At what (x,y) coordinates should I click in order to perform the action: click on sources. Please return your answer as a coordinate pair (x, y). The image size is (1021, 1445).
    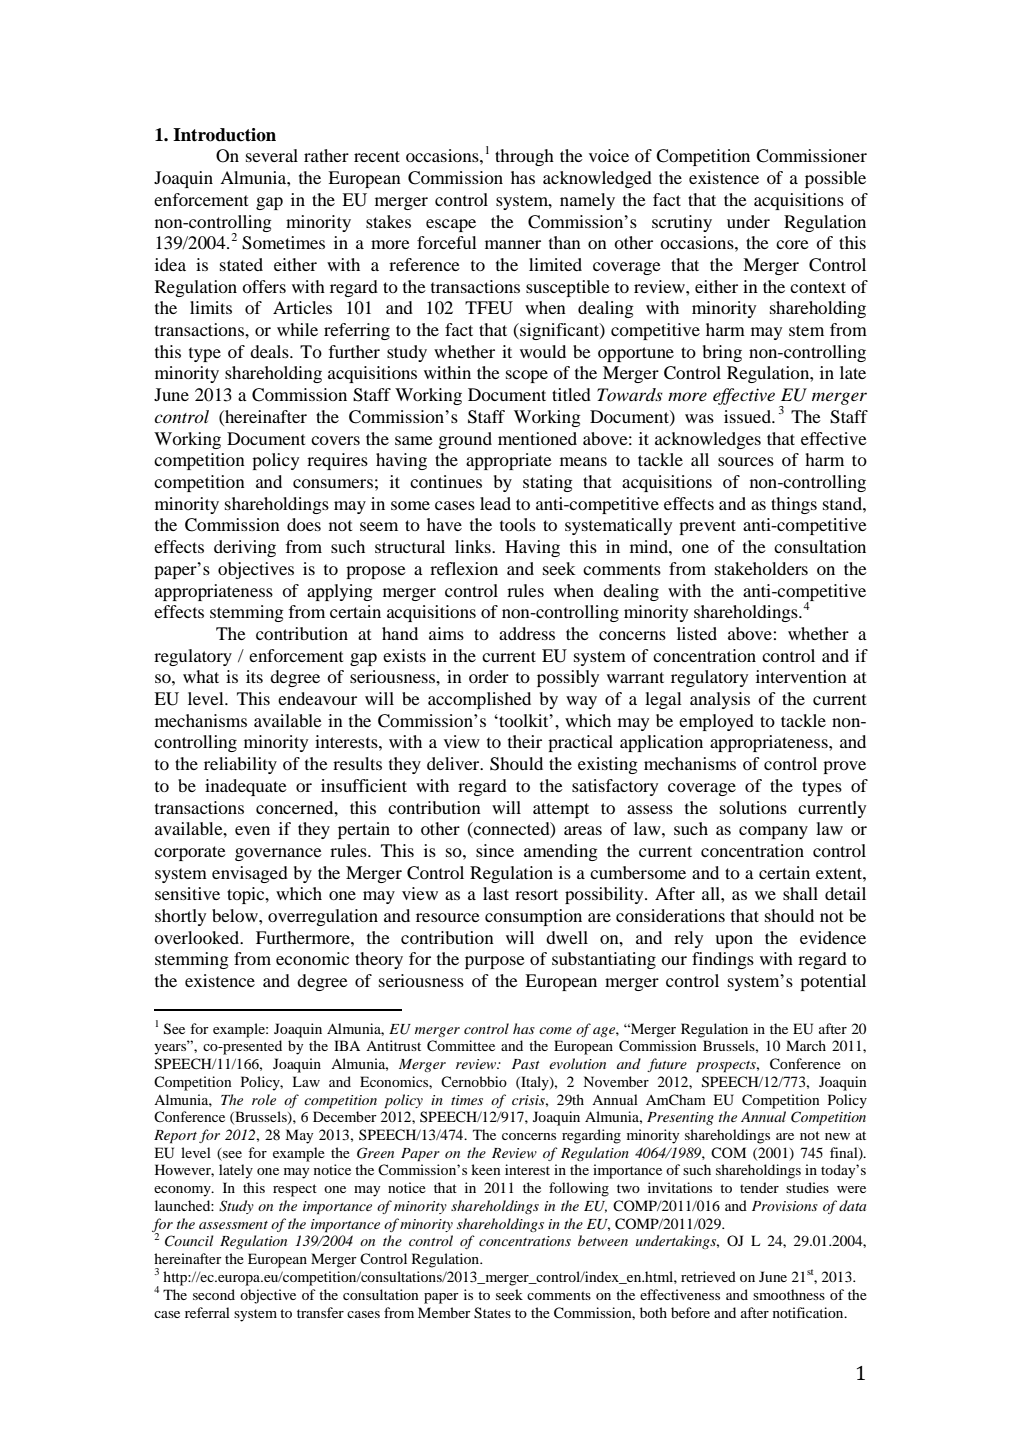
    Looking at the image, I should click on (746, 461).
